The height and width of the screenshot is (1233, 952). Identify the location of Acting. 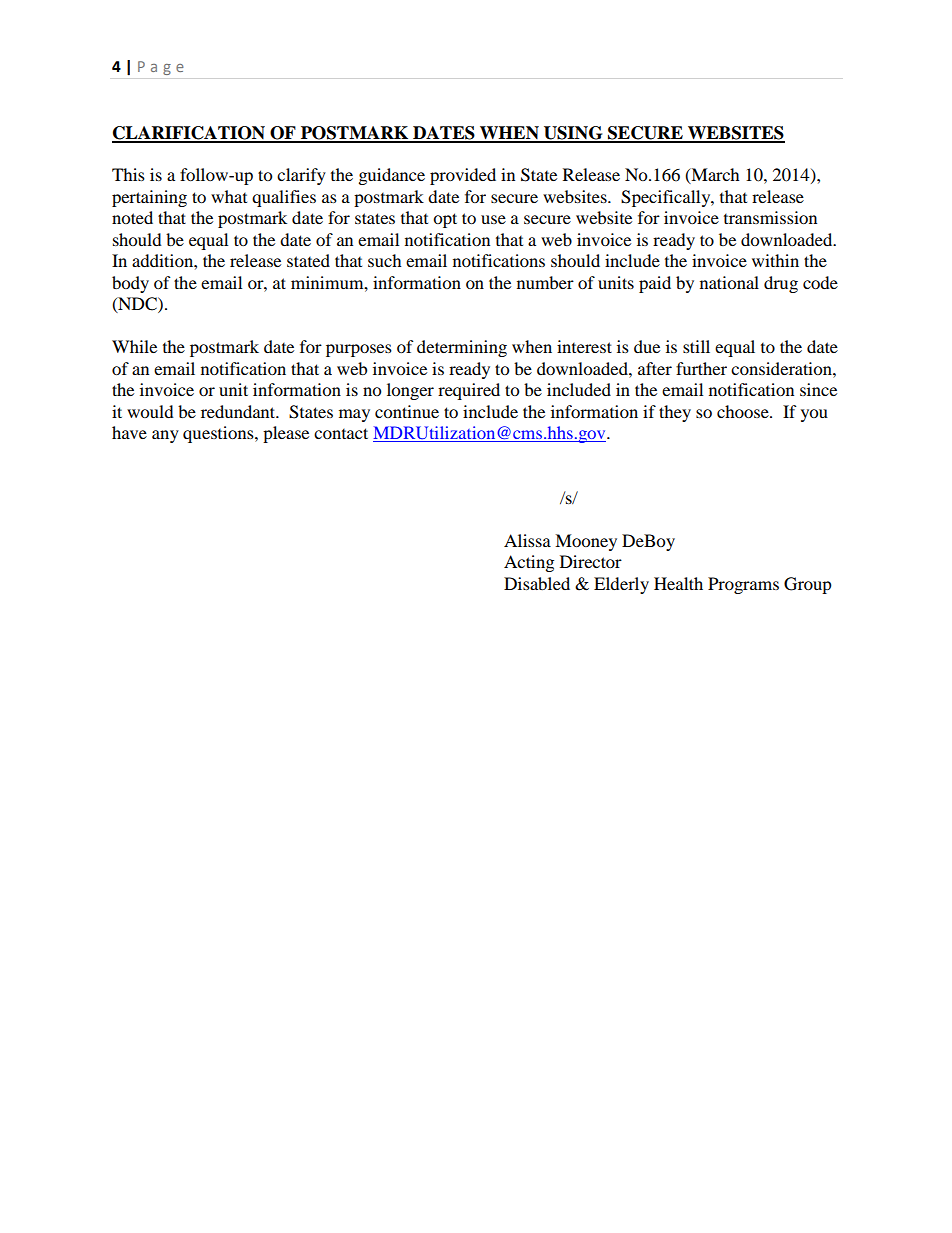
(529, 563).
